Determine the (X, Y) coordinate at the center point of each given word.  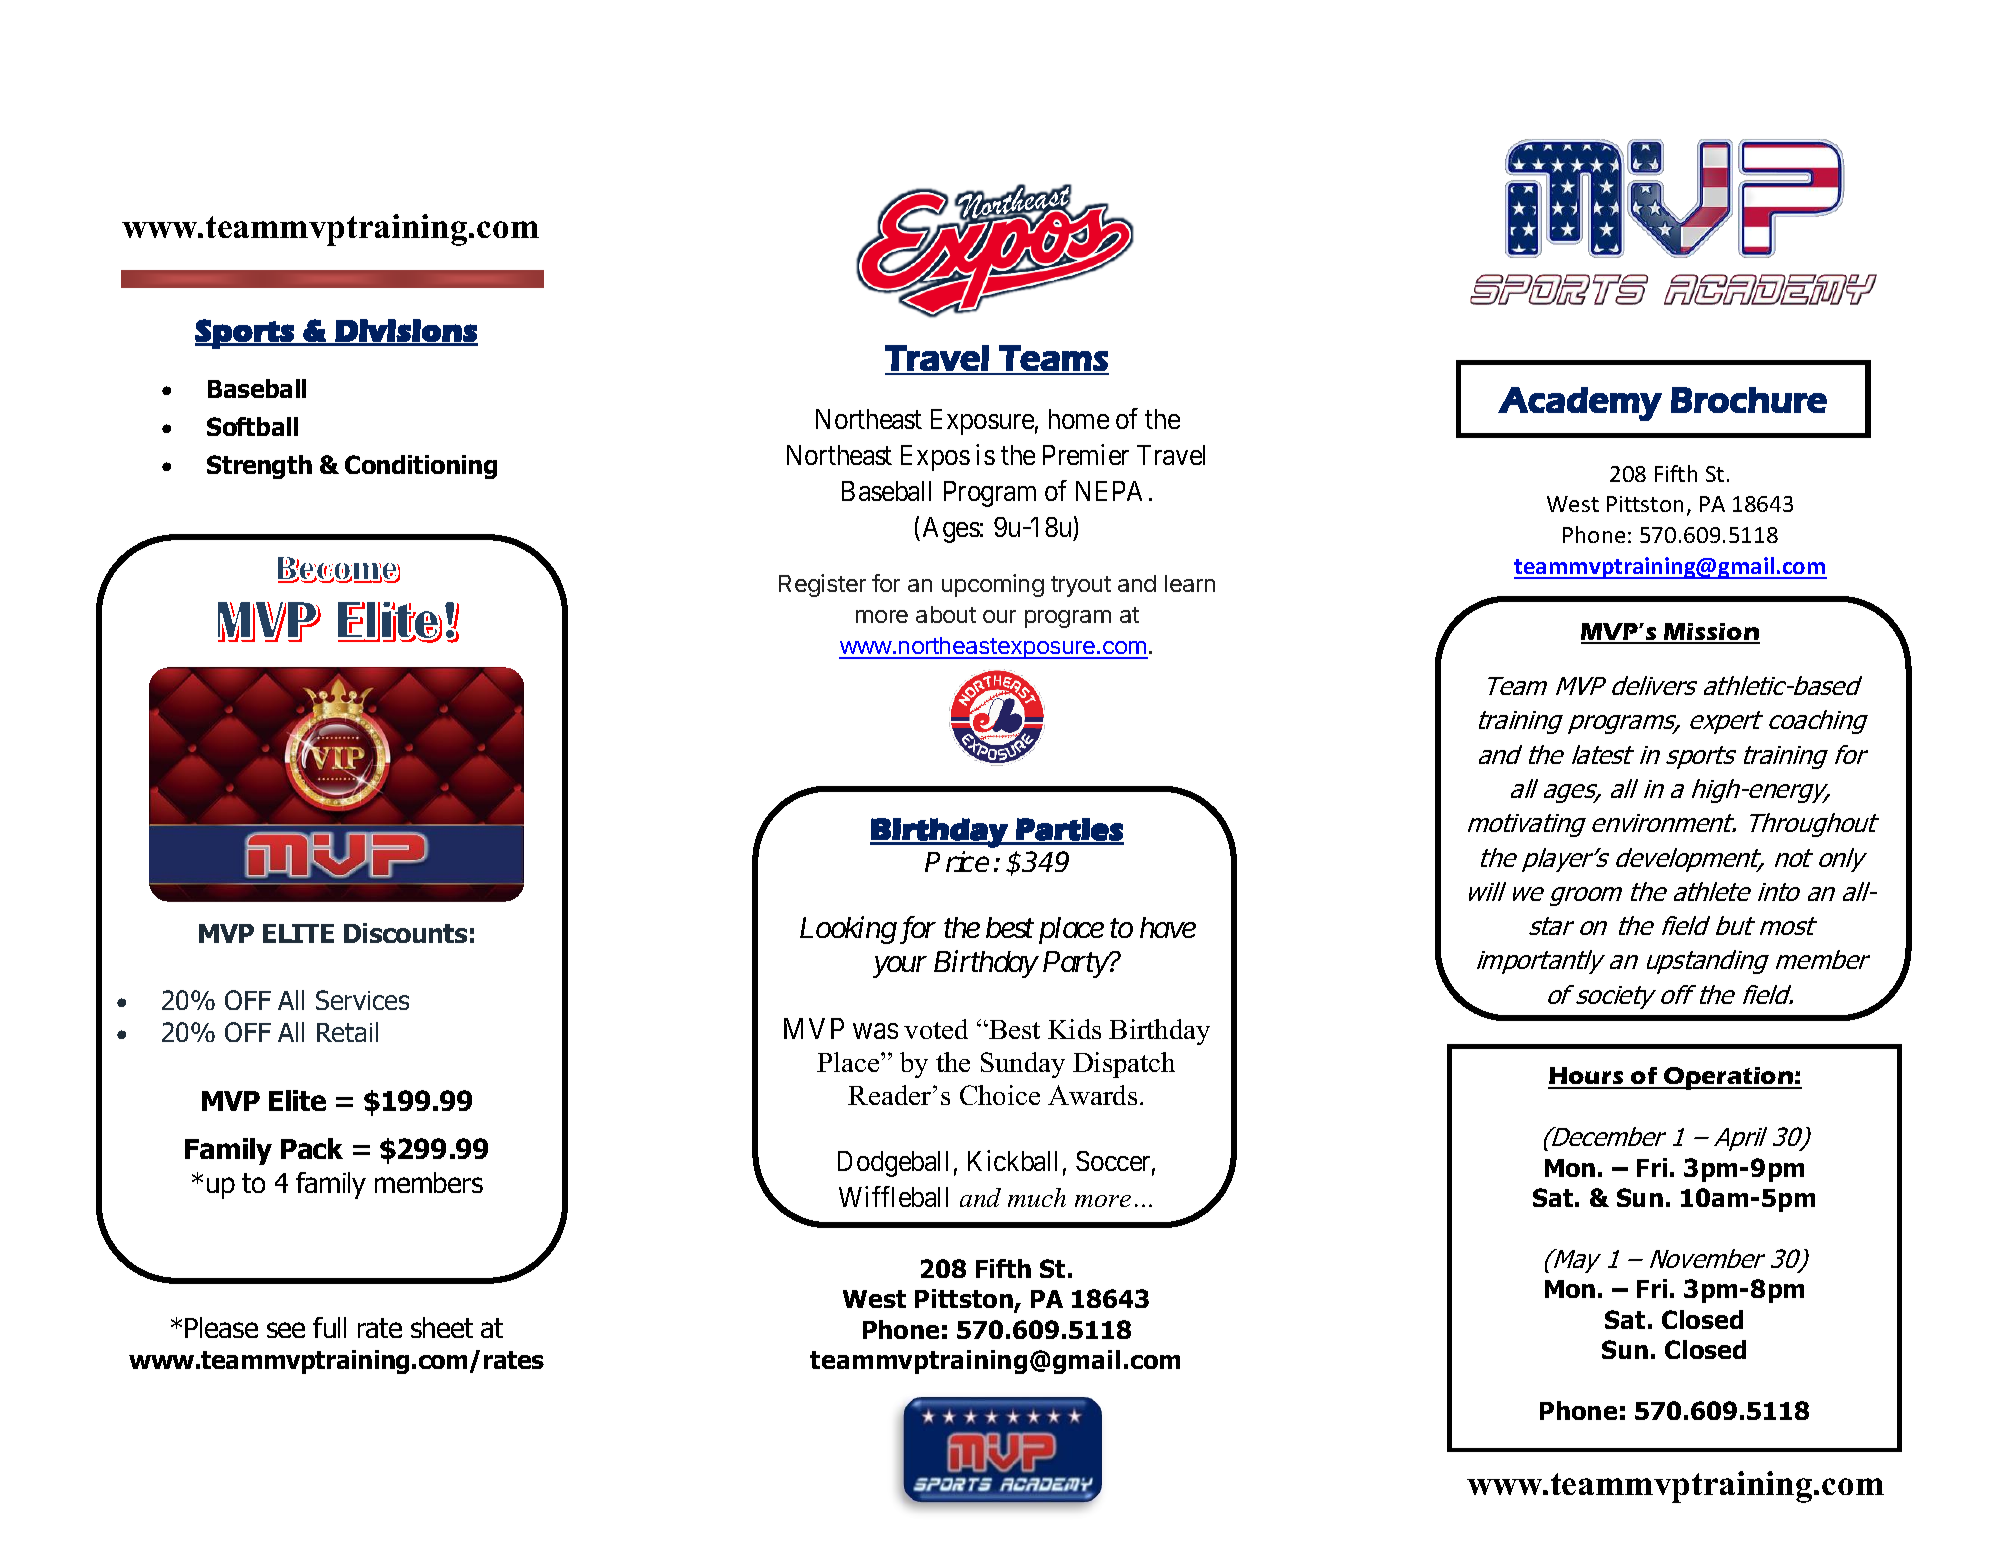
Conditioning (421, 467)
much (1037, 1197)
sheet (442, 1327)
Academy (1580, 404)
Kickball (1012, 1160)
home (1079, 419)
